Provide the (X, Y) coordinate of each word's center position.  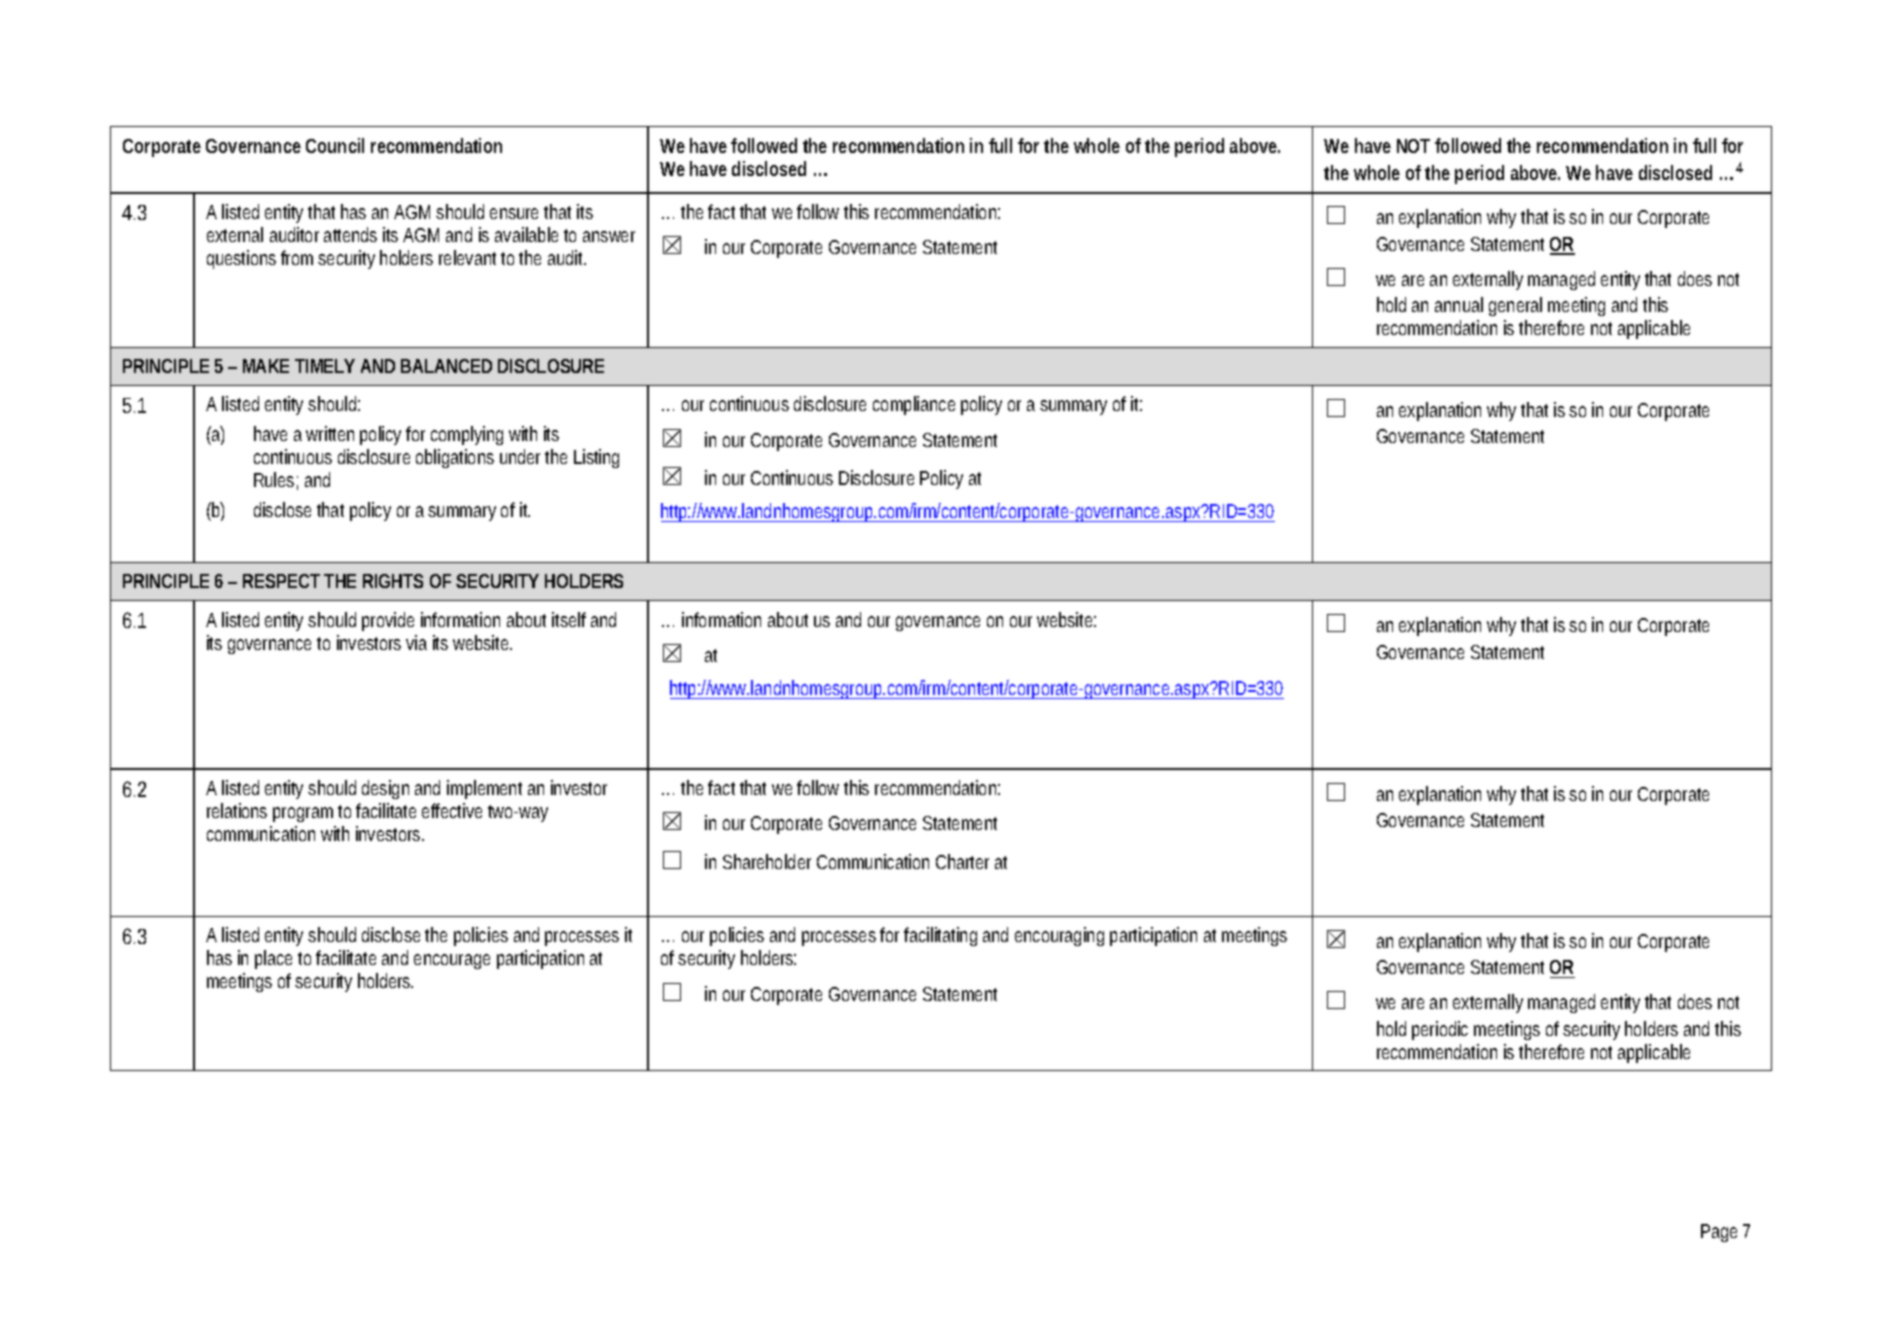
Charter (962, 861)
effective (452, 810)
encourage (452, 961)
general (1515, 306)
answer (609, 236)
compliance (914, 405)
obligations (455, 458)
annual (1459, 304)
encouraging (1059, 936)
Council (335, 145)
